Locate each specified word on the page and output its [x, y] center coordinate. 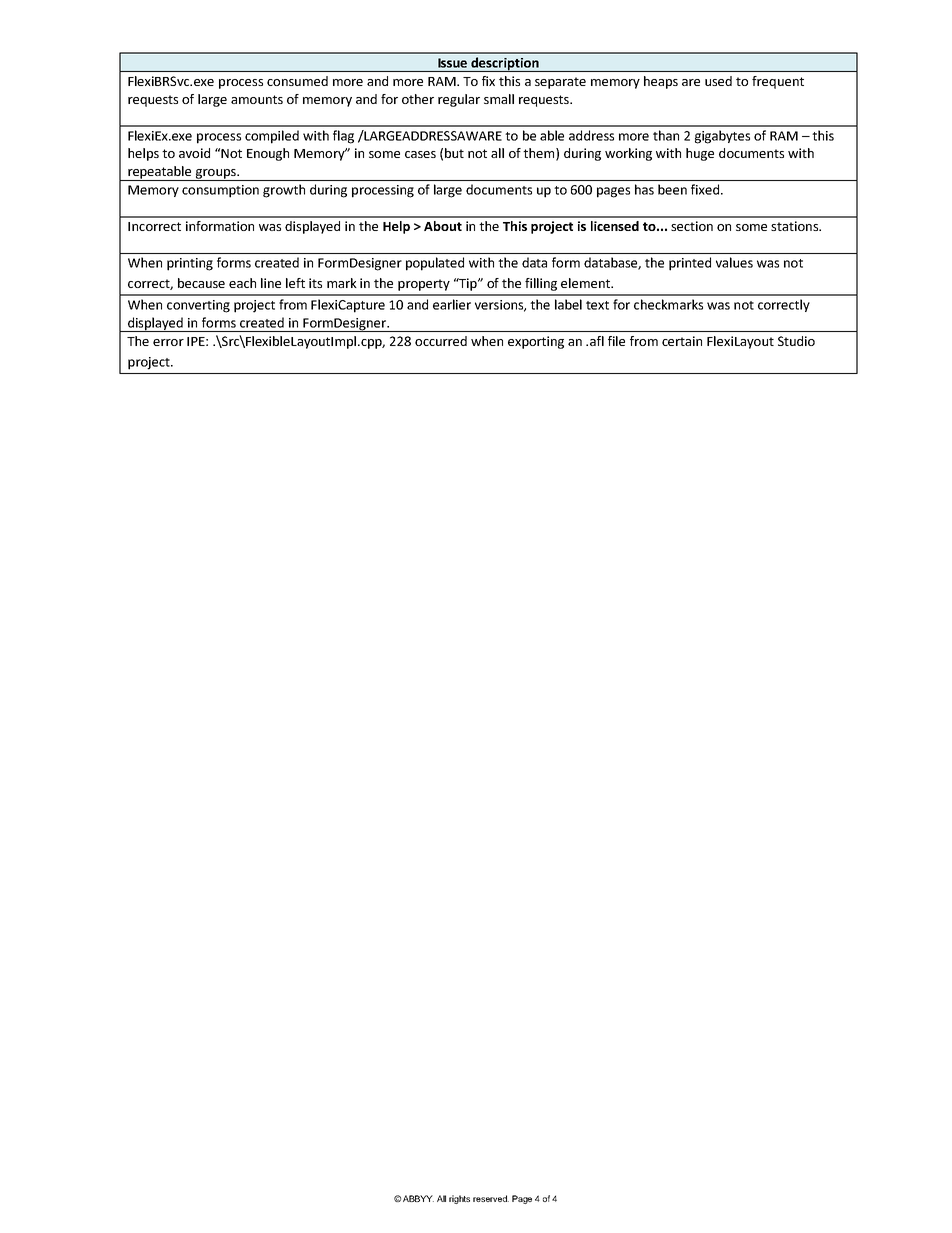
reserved [491, 1198]
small [499, 99]
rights [459, 1199]
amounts [257, 99]
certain [682, 341]
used [718, 81]
